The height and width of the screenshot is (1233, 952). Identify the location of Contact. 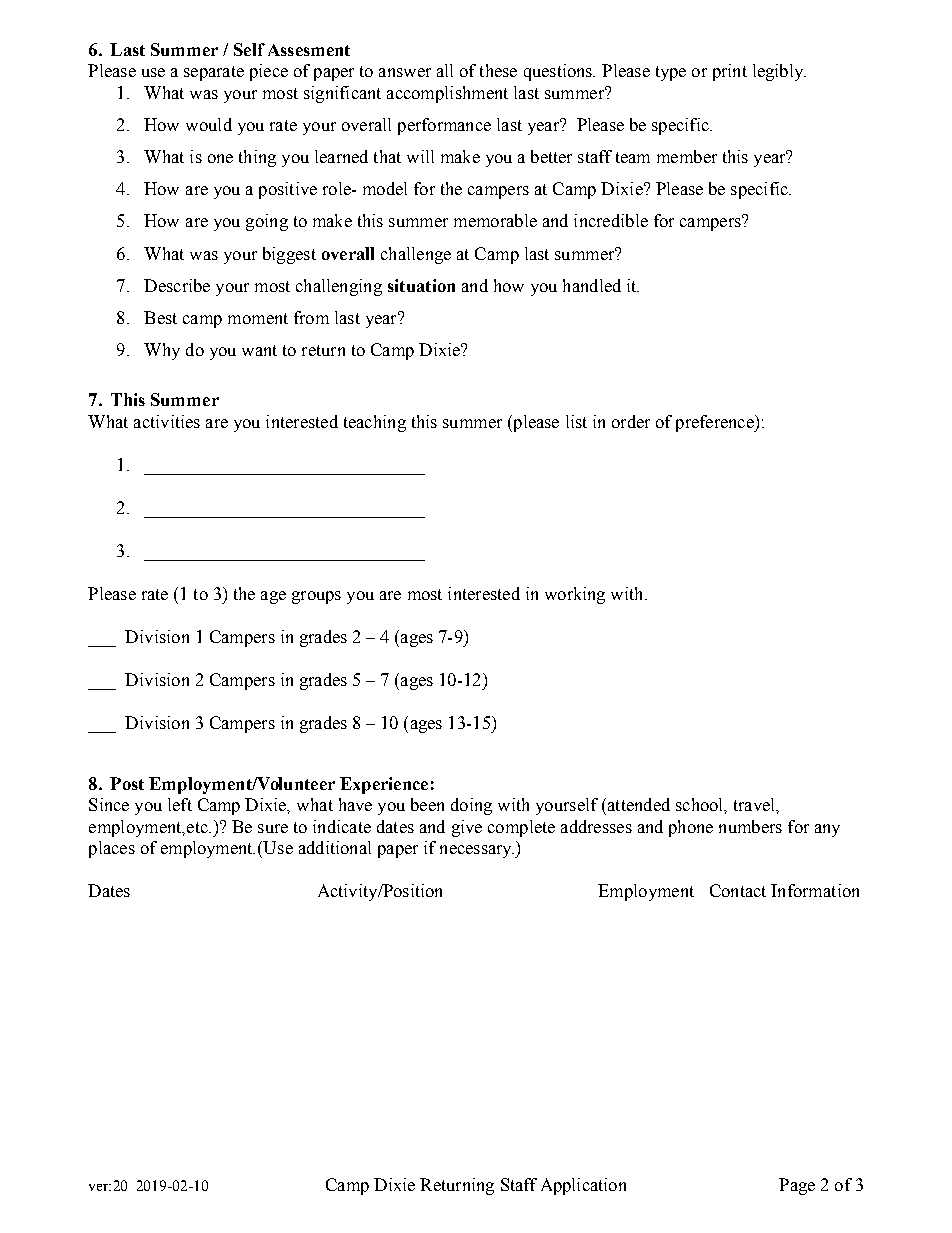
(738, 890).
